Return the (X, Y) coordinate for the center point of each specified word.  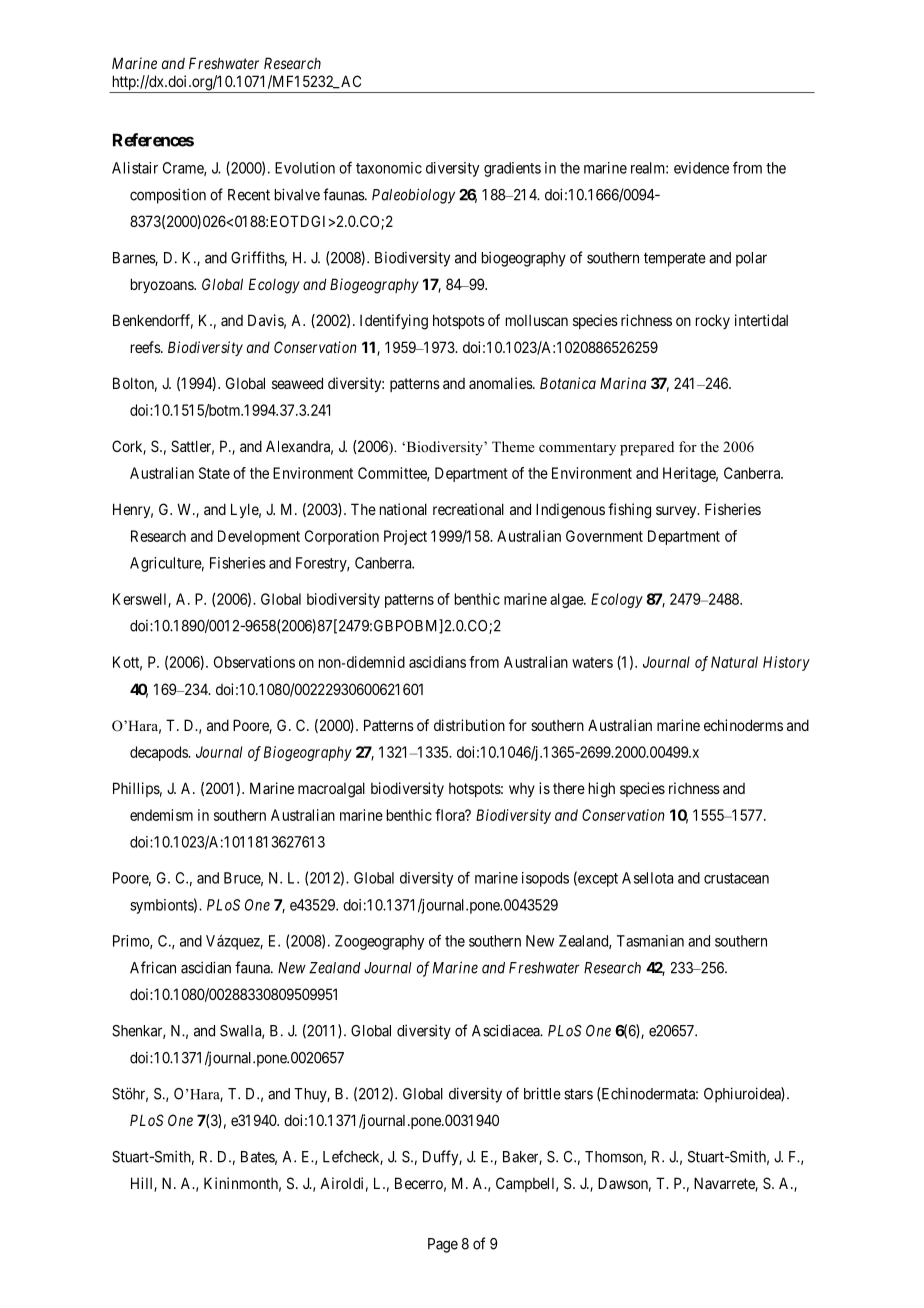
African (153, 967)
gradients (512, 169)
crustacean (736, 878)
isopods (545, 879)
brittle (542, 1093)
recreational (468, 509)
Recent (249, 195)
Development (259, 537)
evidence (701, 168)
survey (677, 512)
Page (443, 1245)
